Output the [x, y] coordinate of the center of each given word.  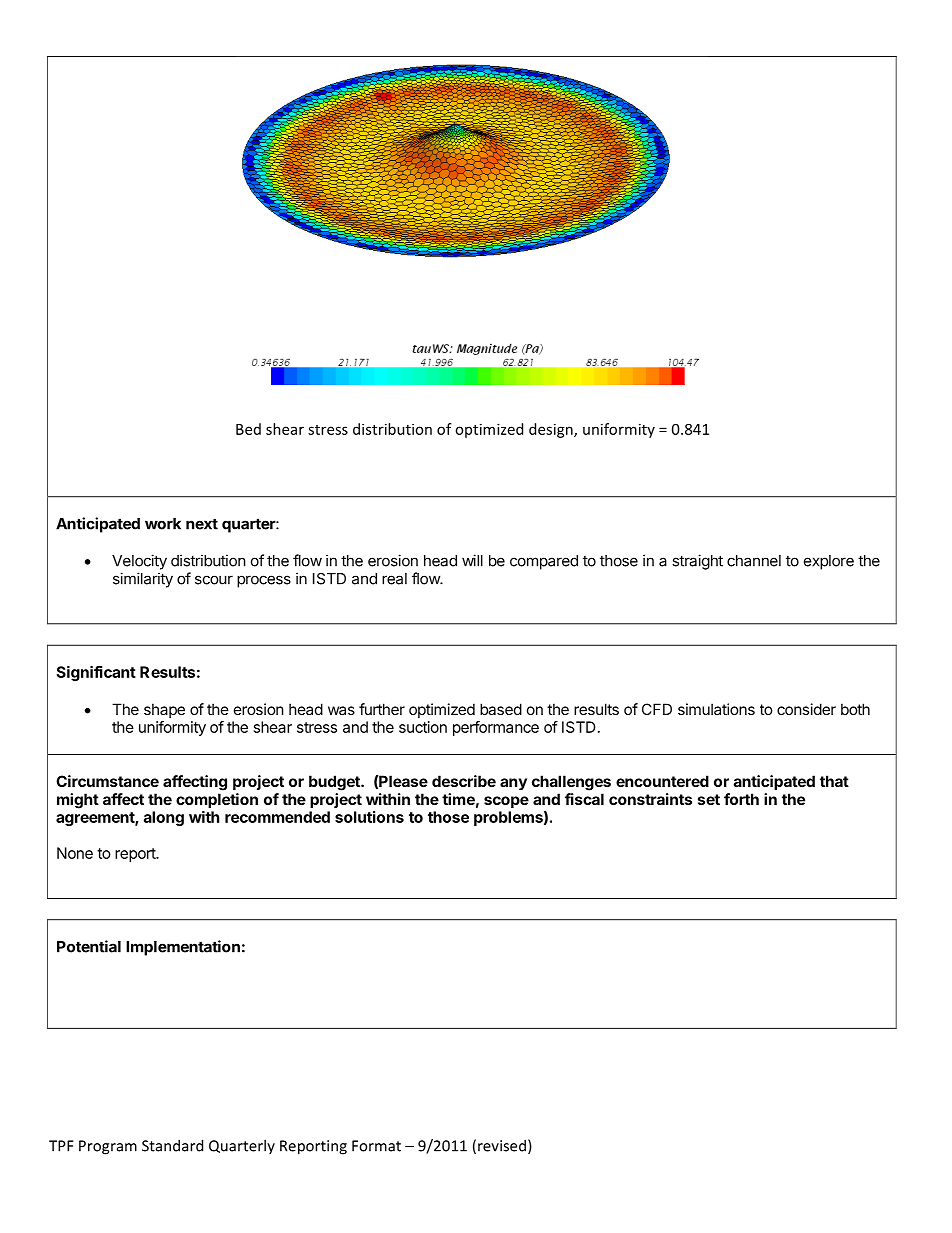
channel [754, 561]
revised [502, 1145]
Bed [248, 429]
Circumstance [107, 781]
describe [464, 781]
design [552, 430]
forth [741, 799]
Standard [172, 1145]
